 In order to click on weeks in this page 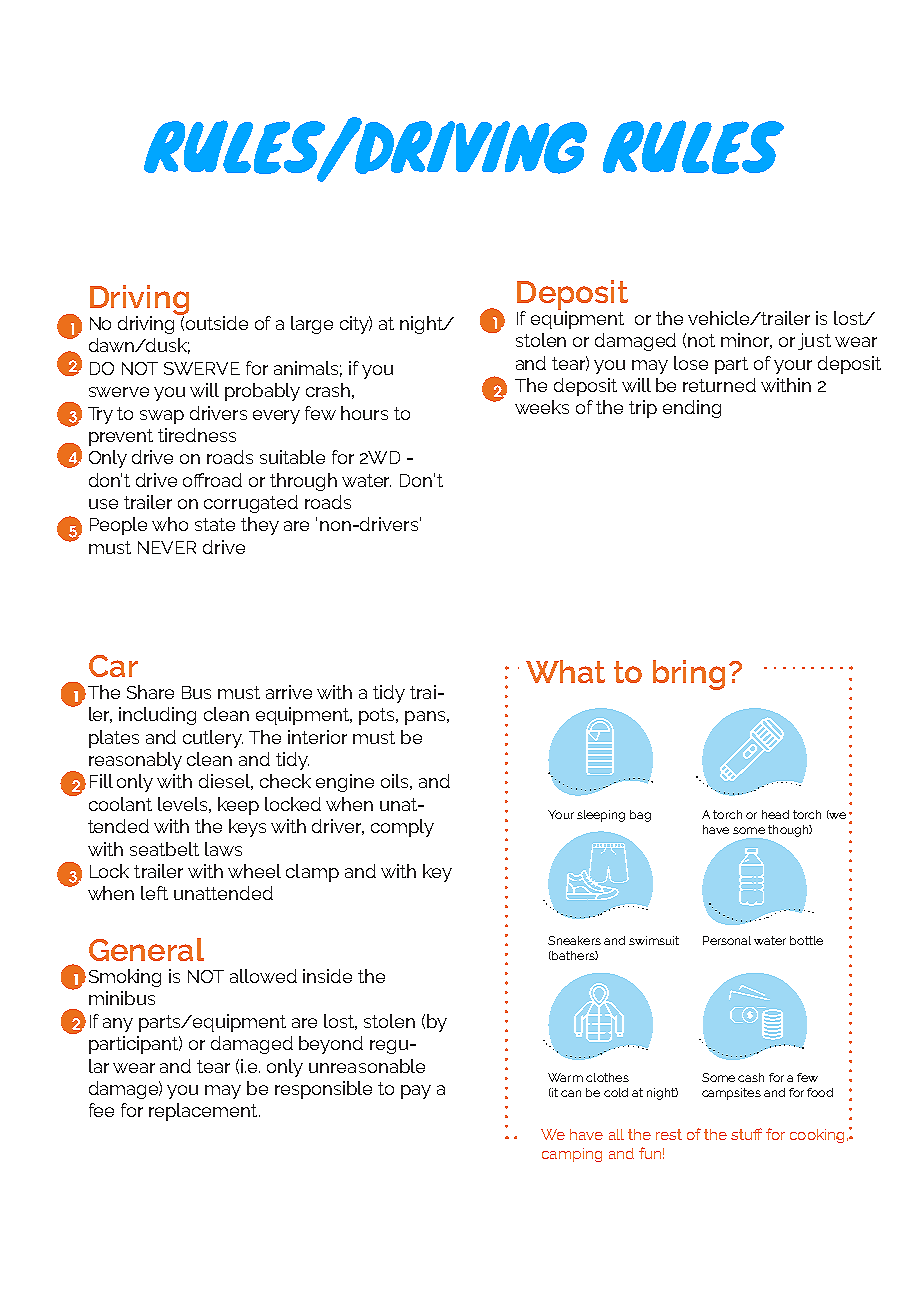, I will do `click(542, 407)`.
